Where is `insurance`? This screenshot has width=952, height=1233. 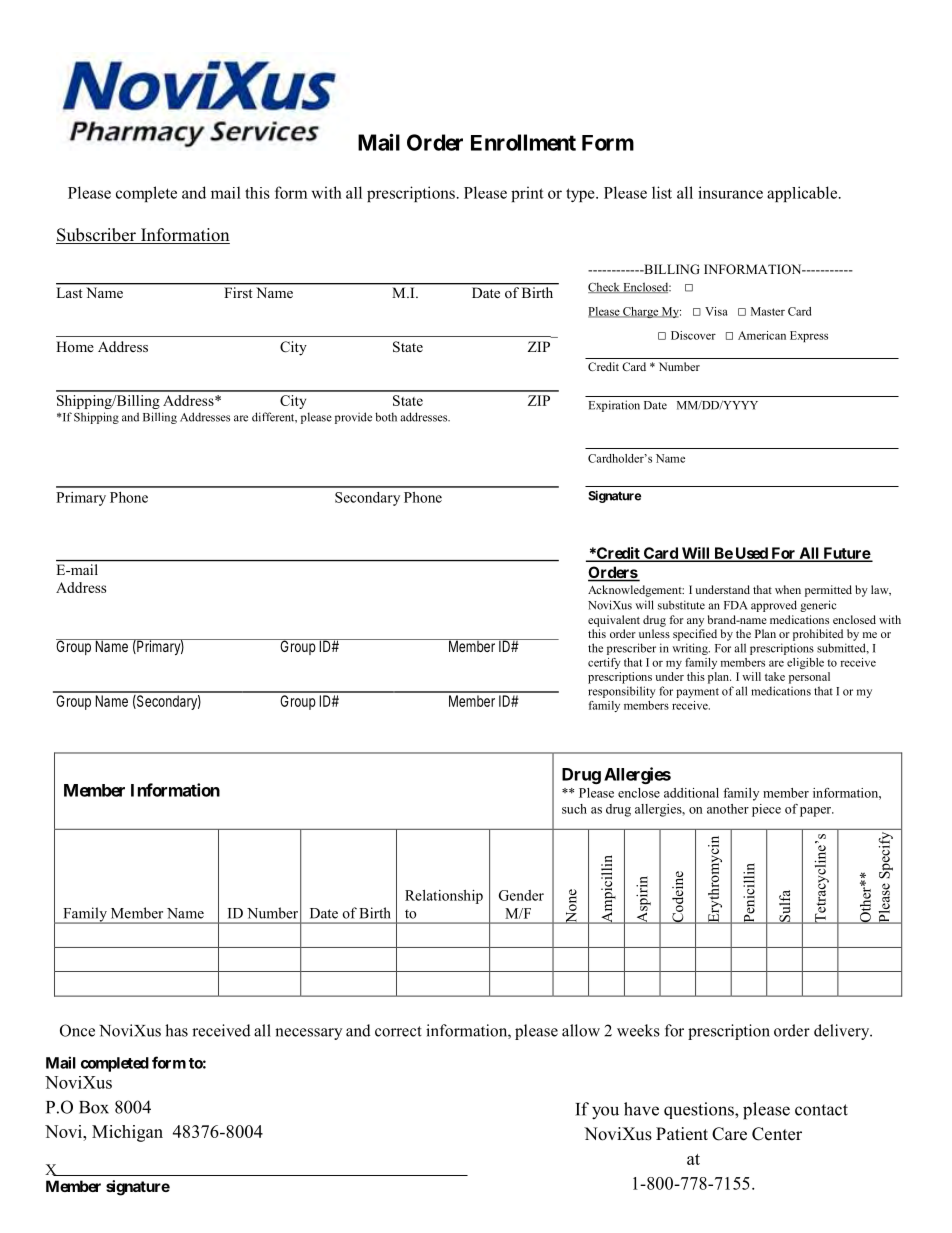 insurance is located at coordinates (730, 192).
